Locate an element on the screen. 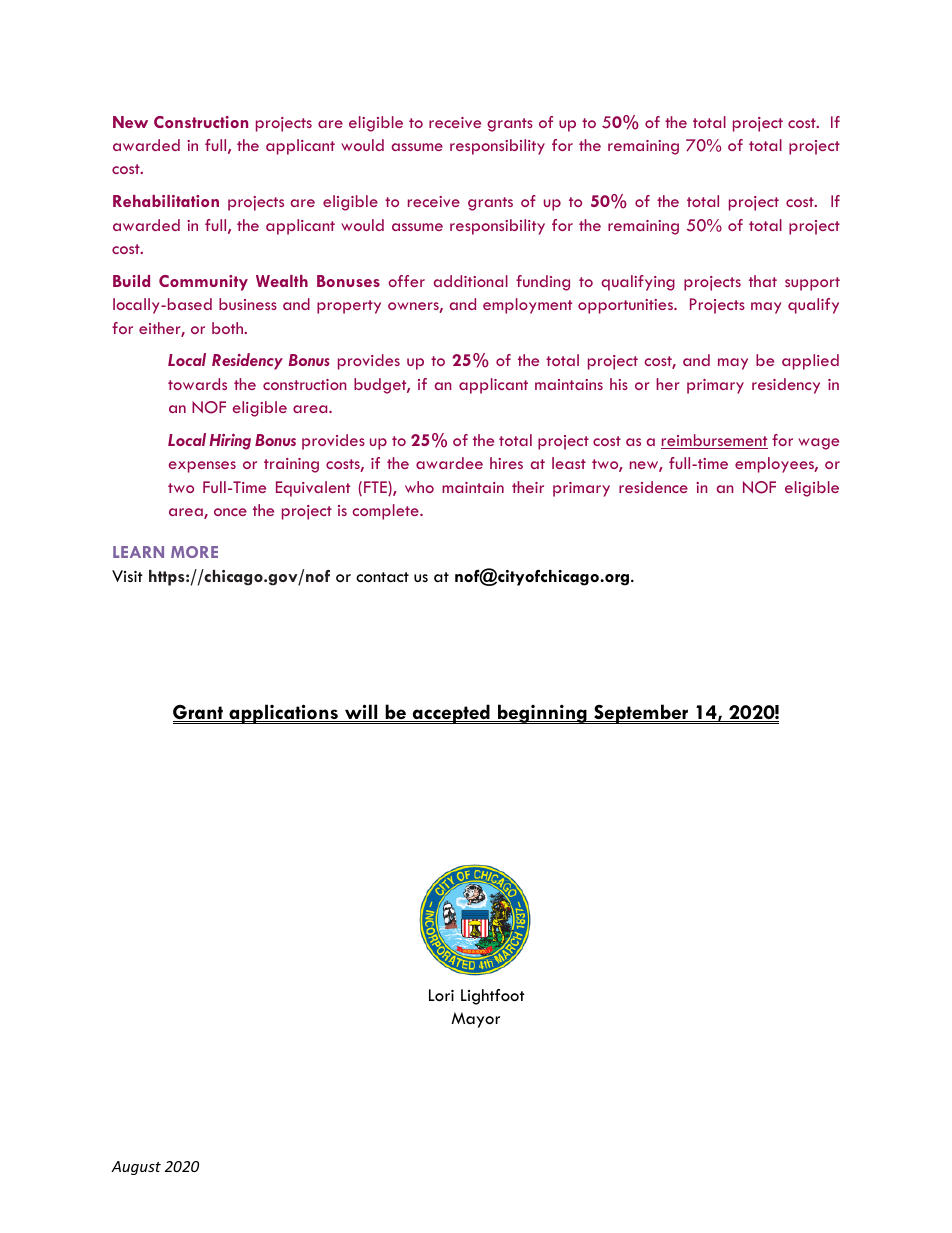 The height and width of the screenshot is (1233, 952). Mayor is located at coordinates (475, 1020).
